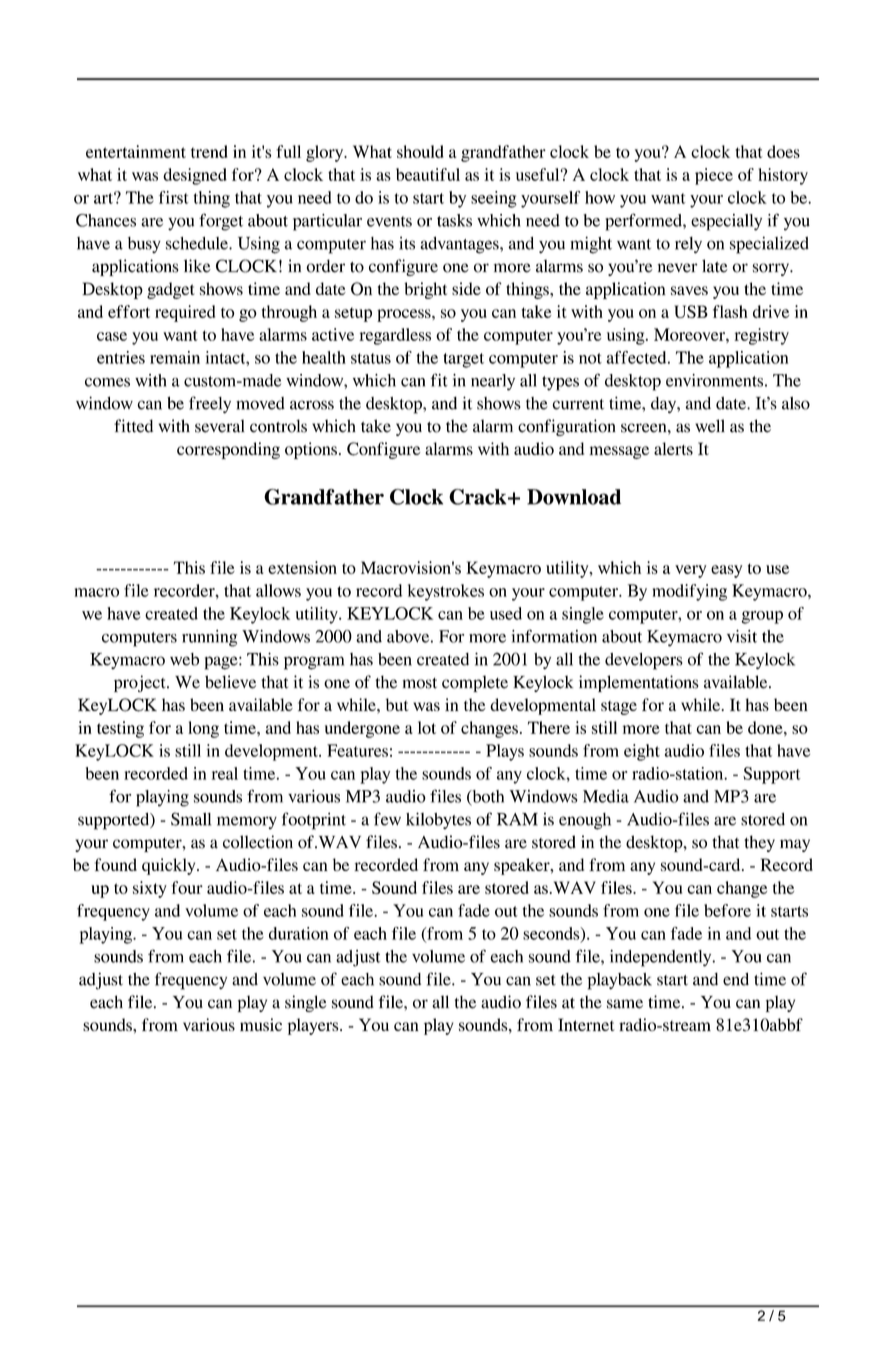  What do you see at coordinates (261, 1024) in the screenshot?
I see `music` at bounding box center [261, 1024].
